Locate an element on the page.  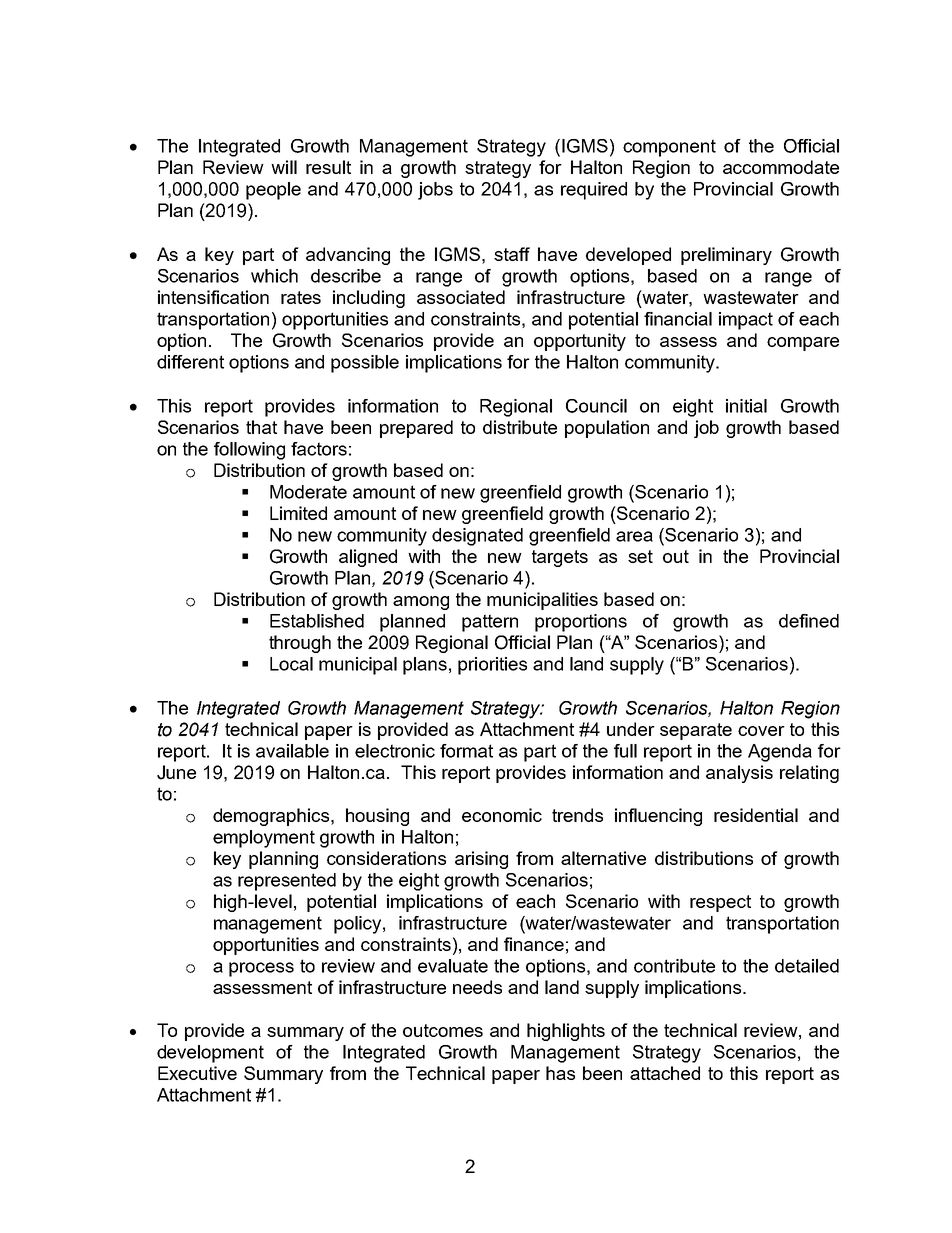
people is located at coordinates (273, 191).
